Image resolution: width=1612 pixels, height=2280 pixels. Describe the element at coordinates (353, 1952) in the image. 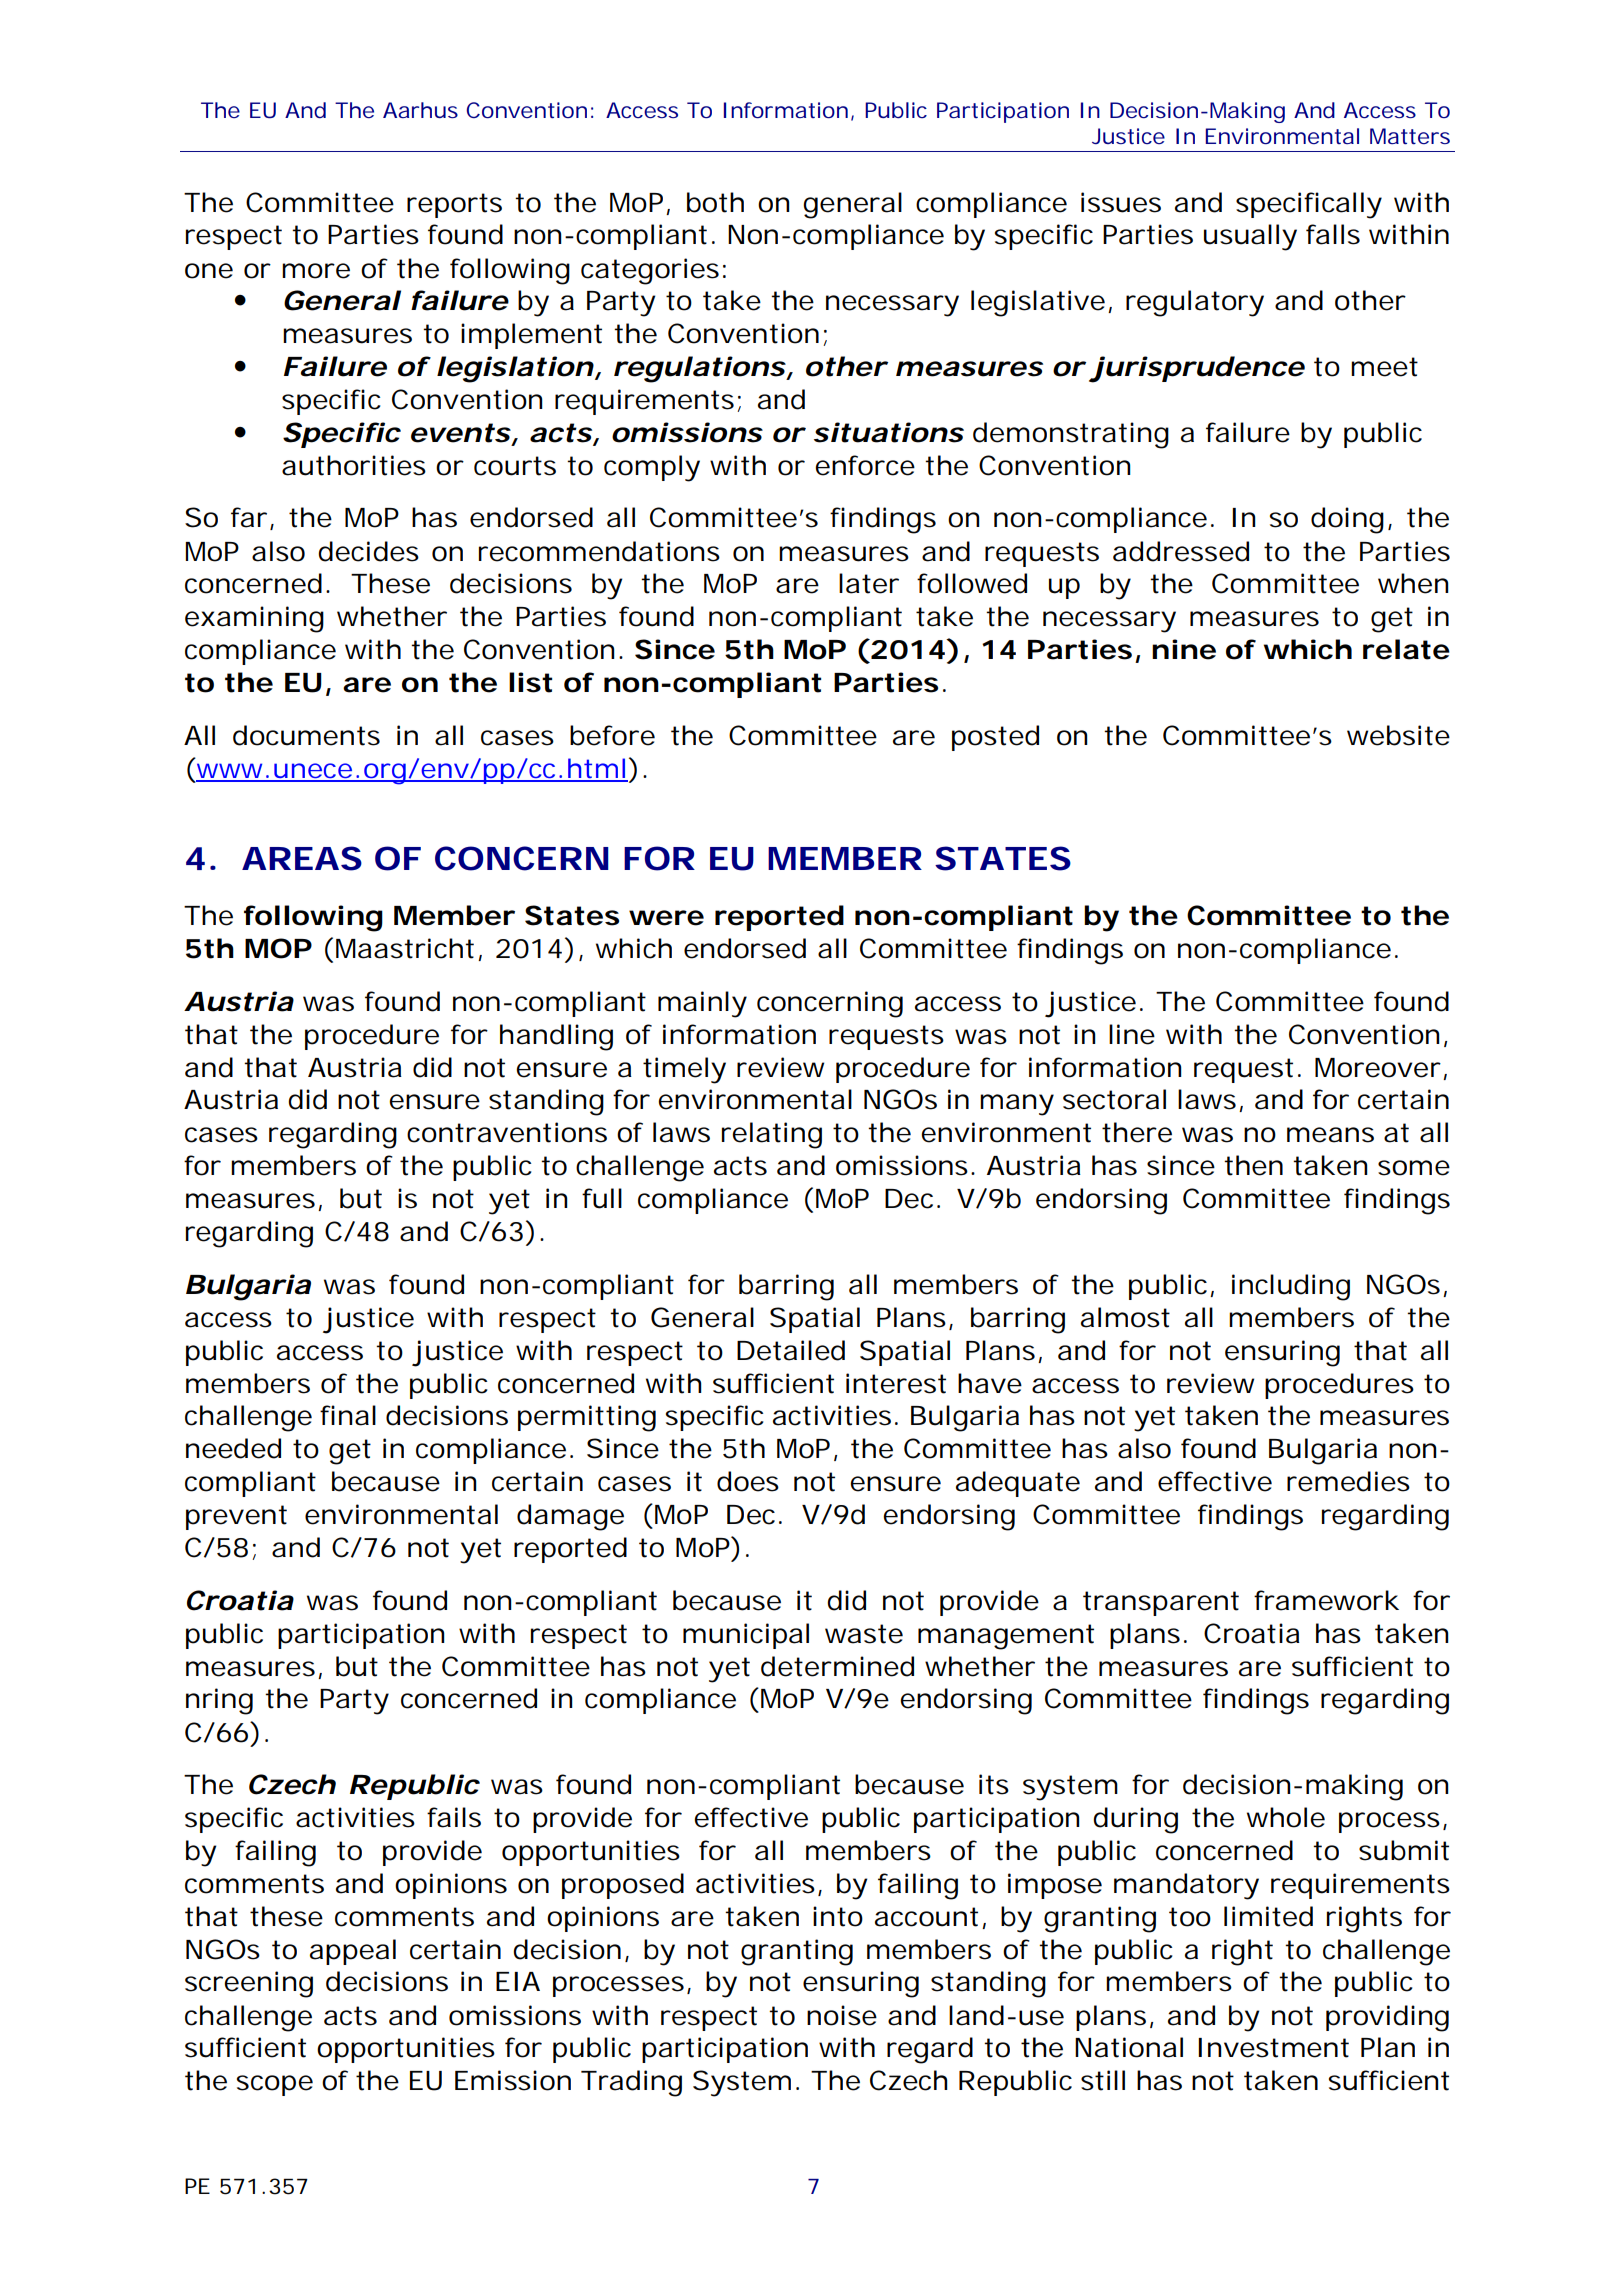

I see `appeal` at that location.
